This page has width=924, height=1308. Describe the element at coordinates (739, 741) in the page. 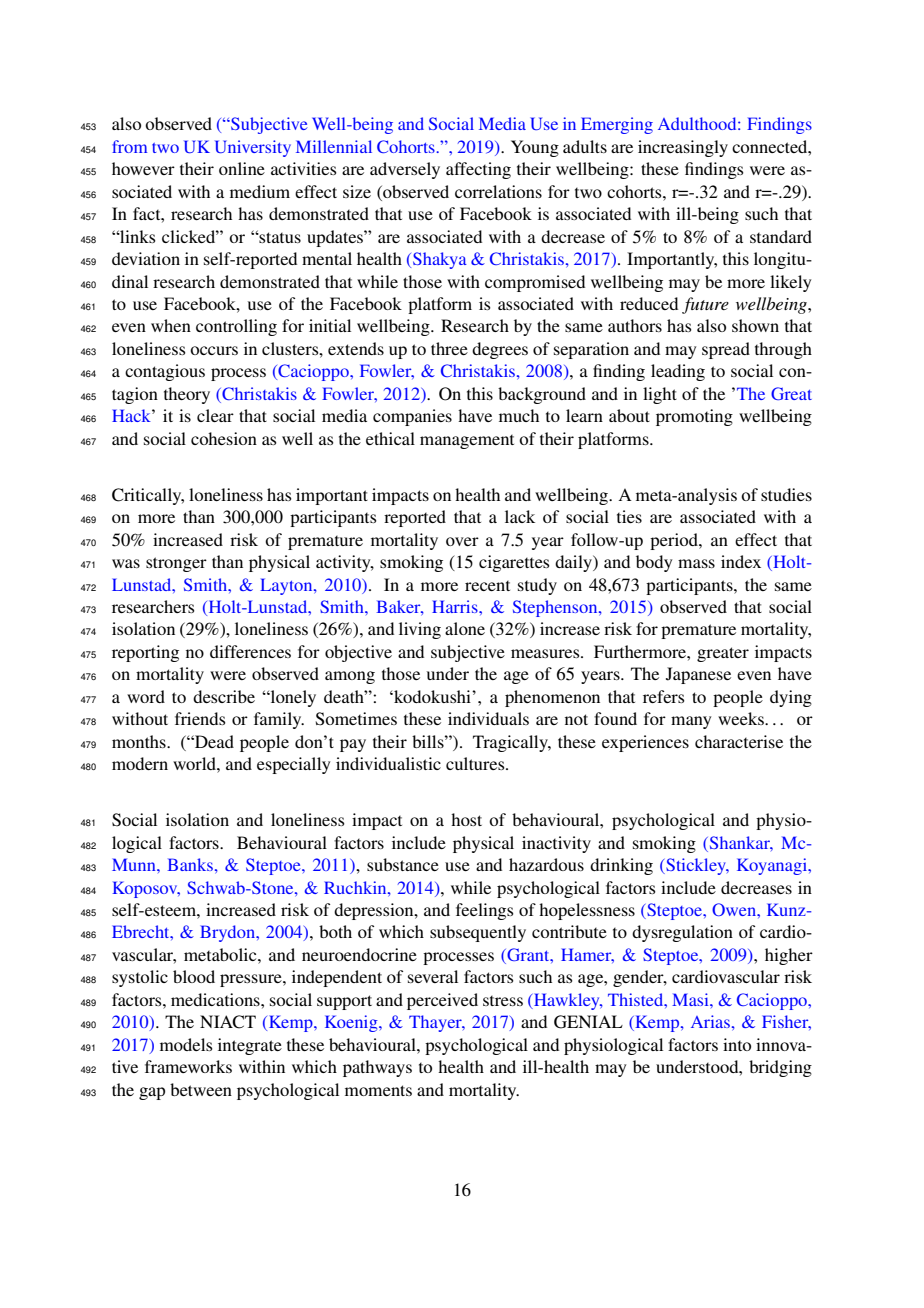

I see `characterise` at that location.
